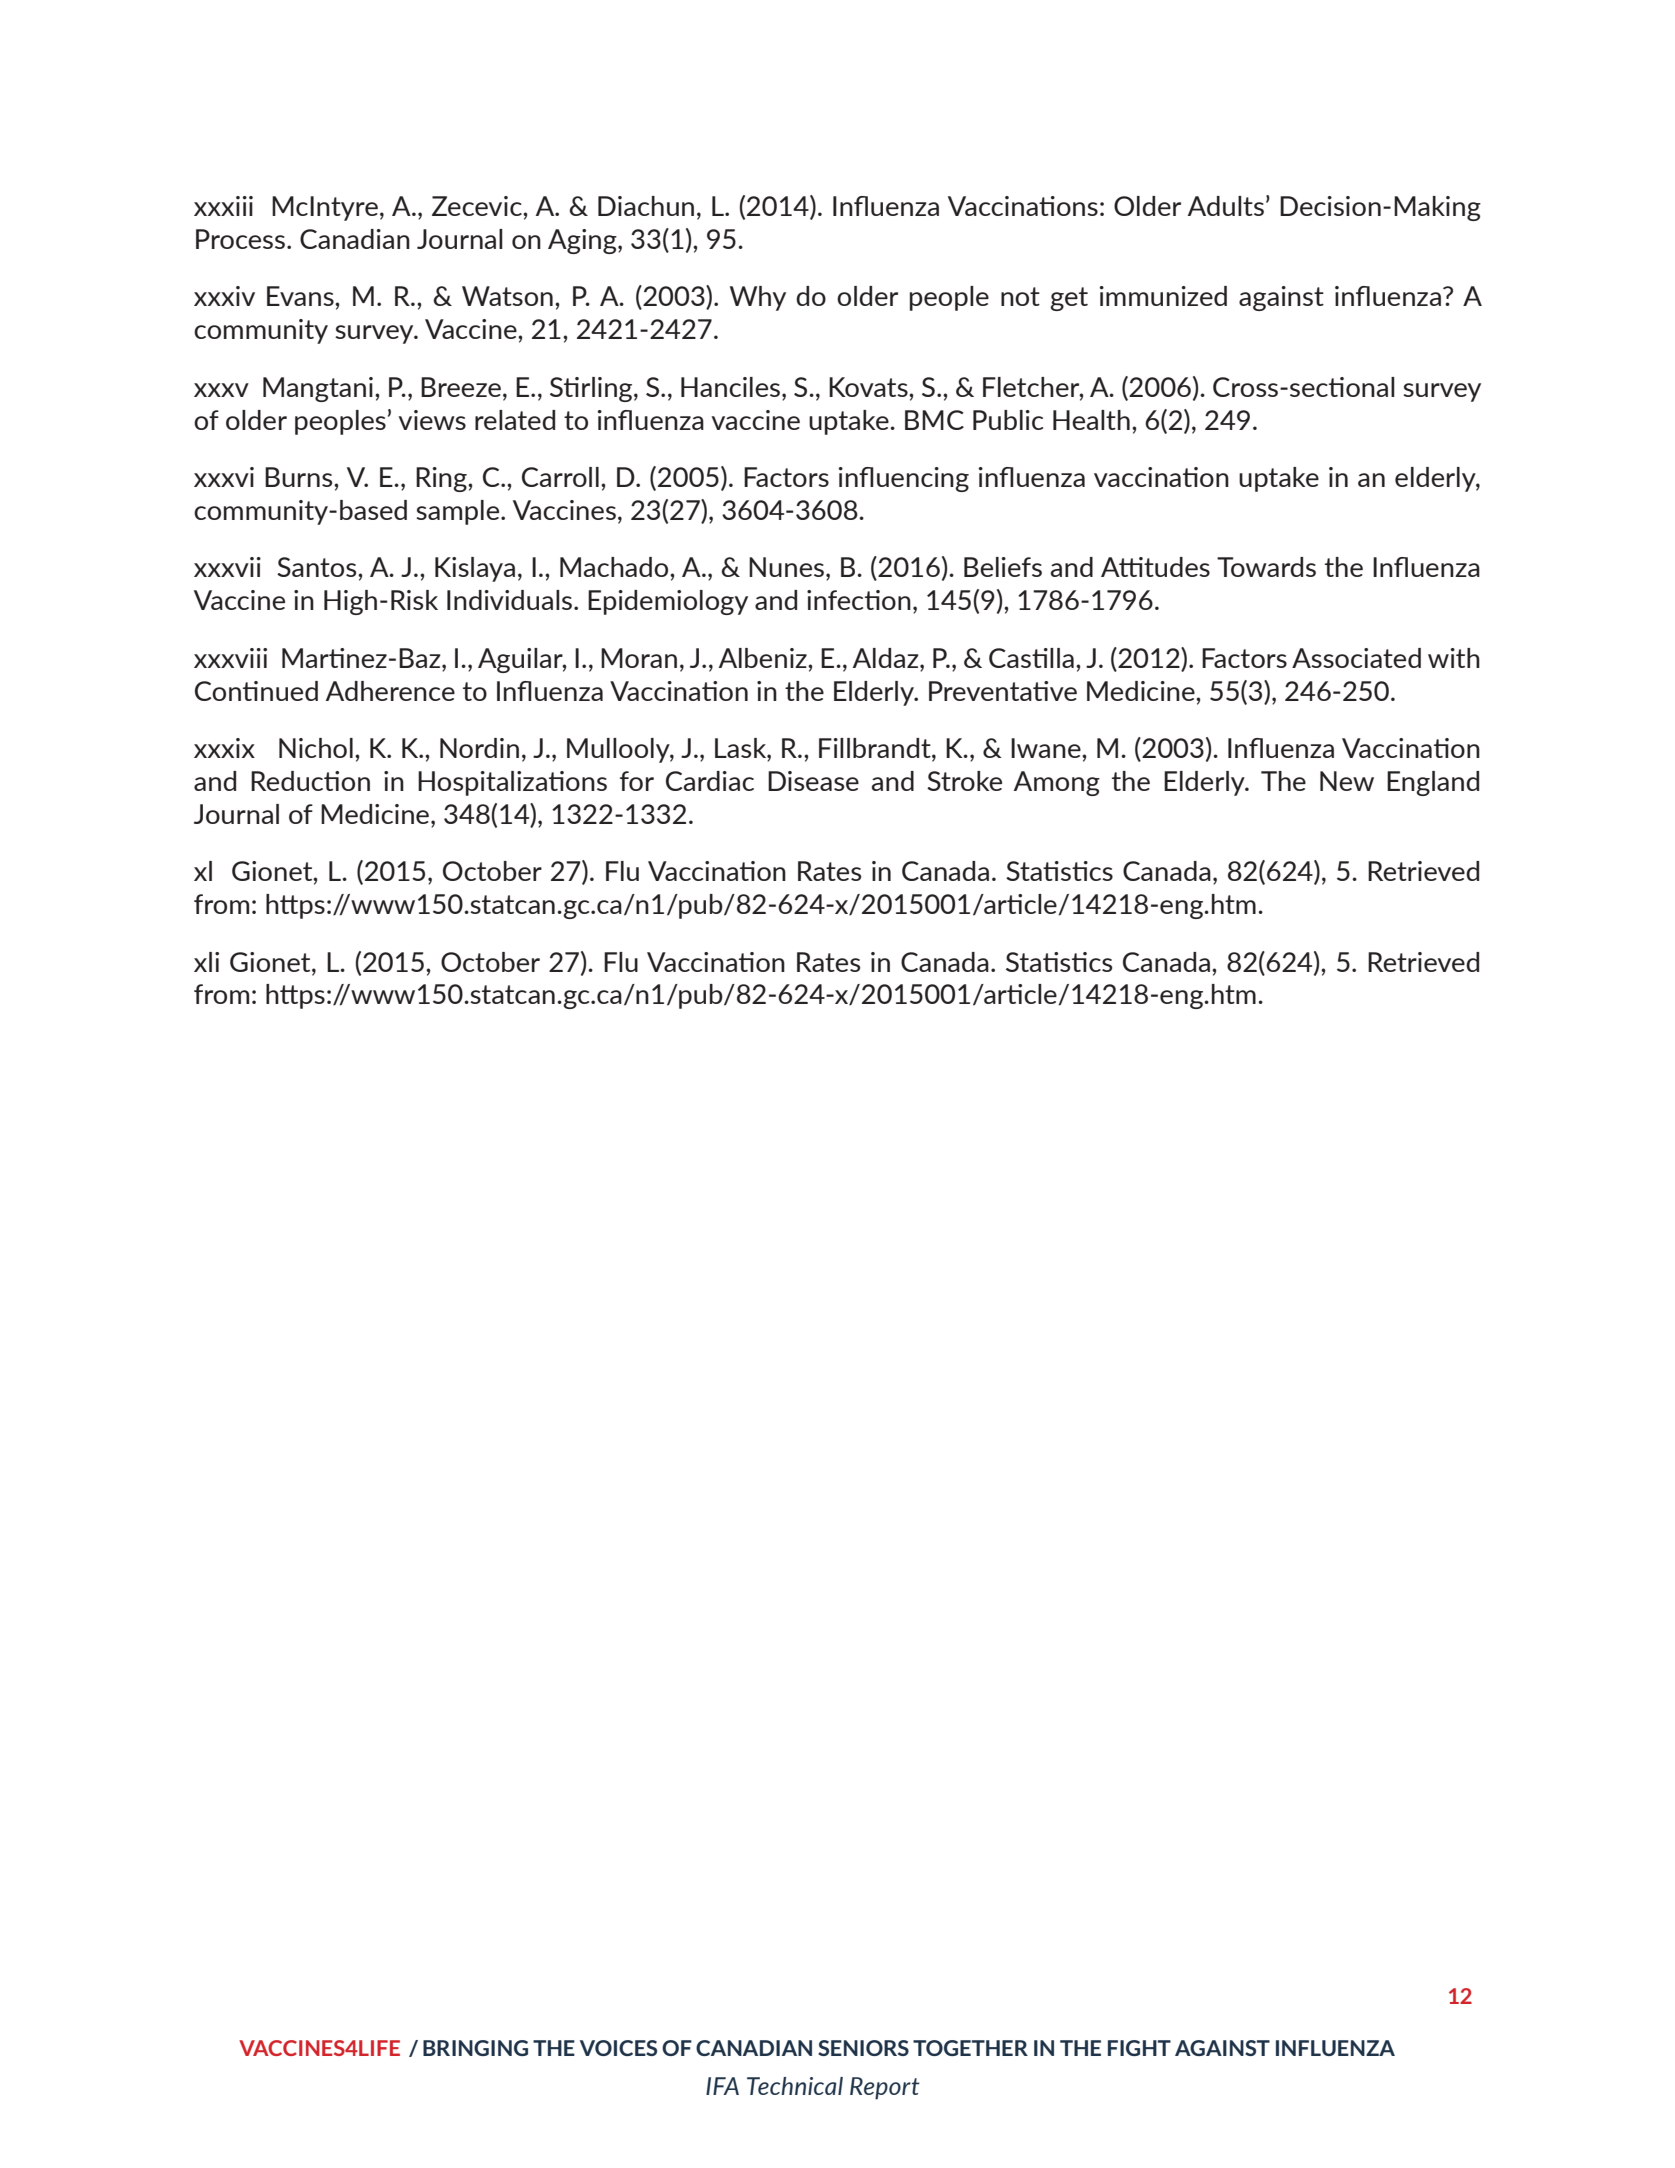 Image resolution: width=1675 pixels, height=2168 pixels. What do you see at coordinates (758, 298) in the image?
I see `Why` at bounding box center [758, 298].
